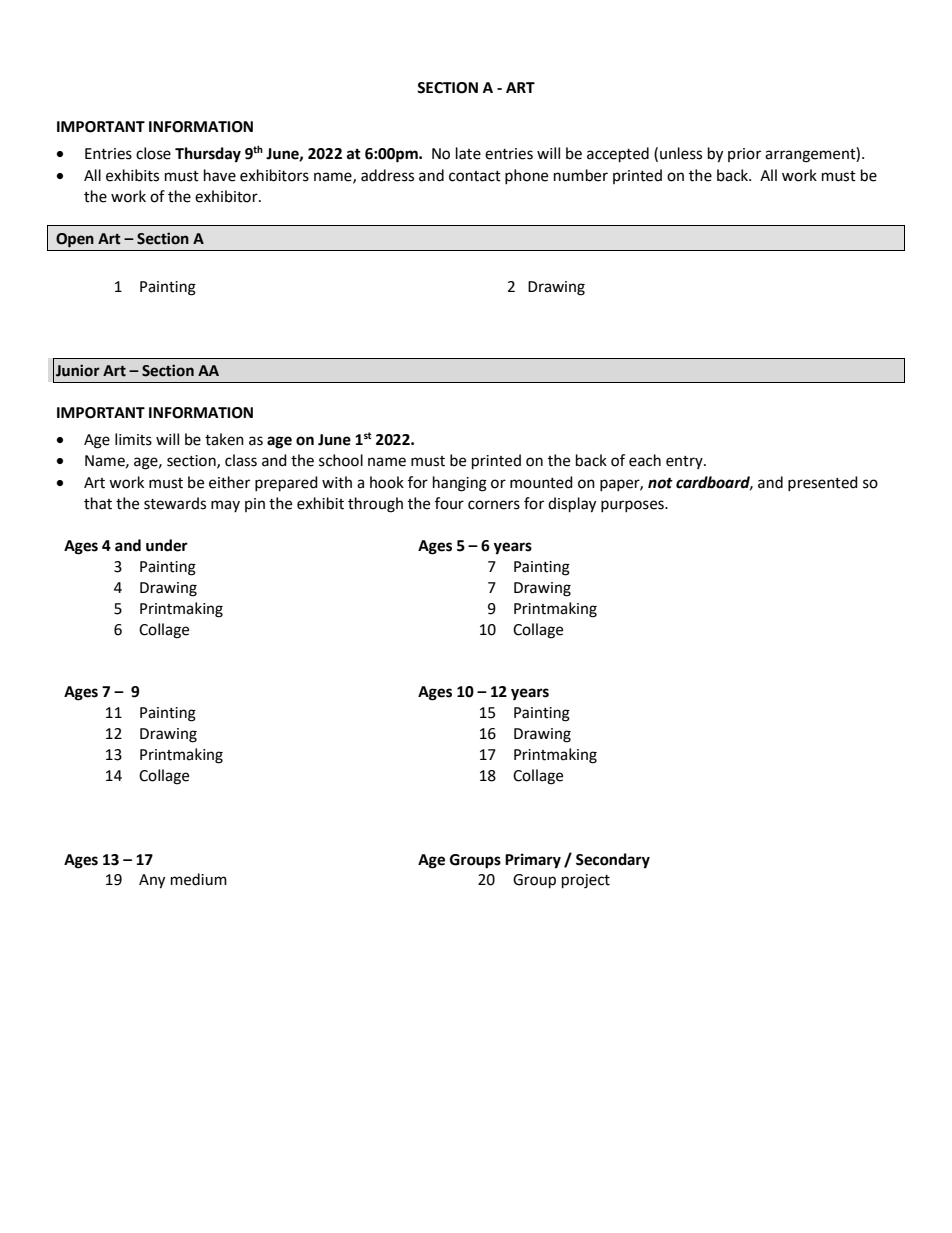 Image resolution: width=952 pixels, height=1233 pixels. I want to click on prior, so click(744, 155).
